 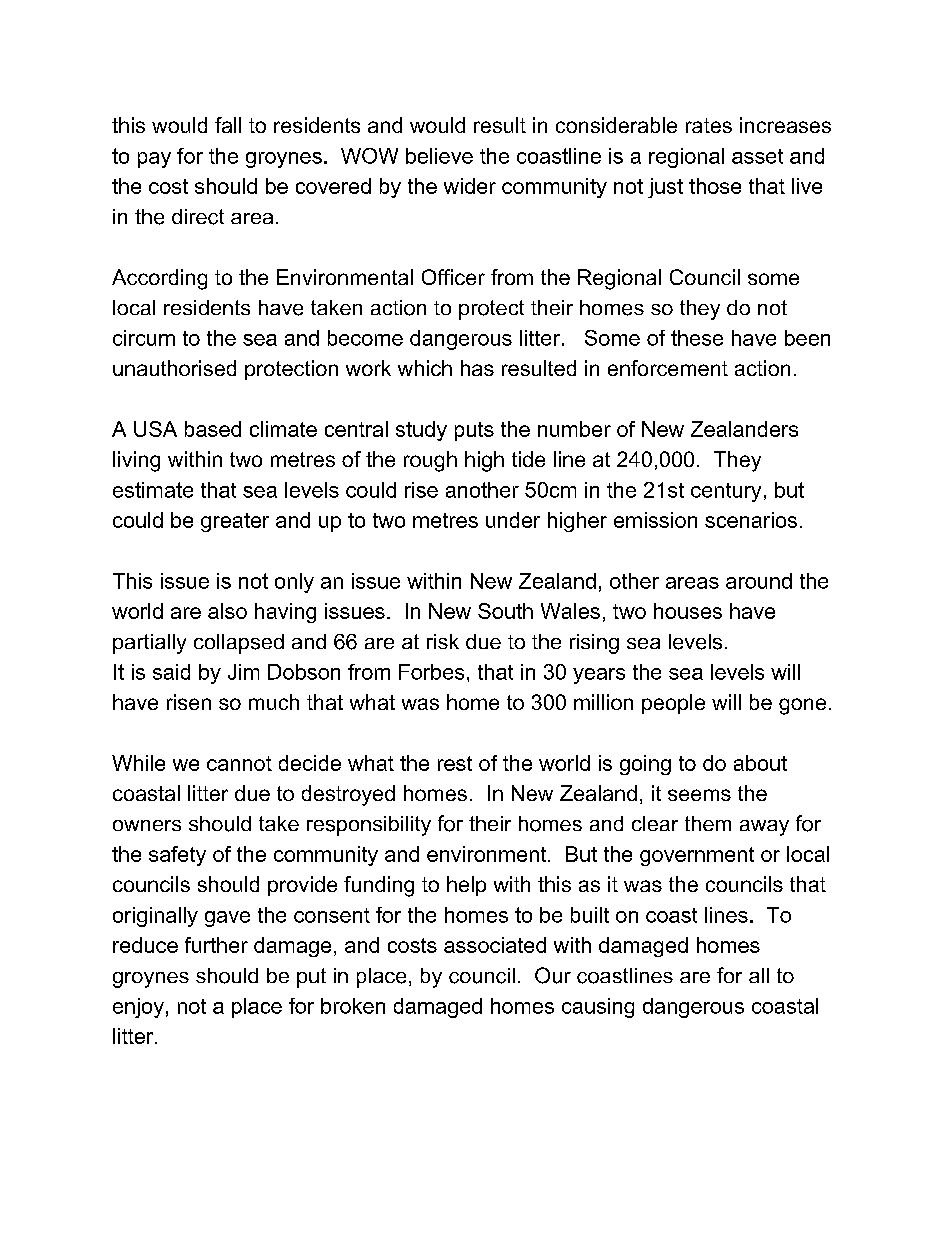 I want to click on based, so click(x=213, y=429).
